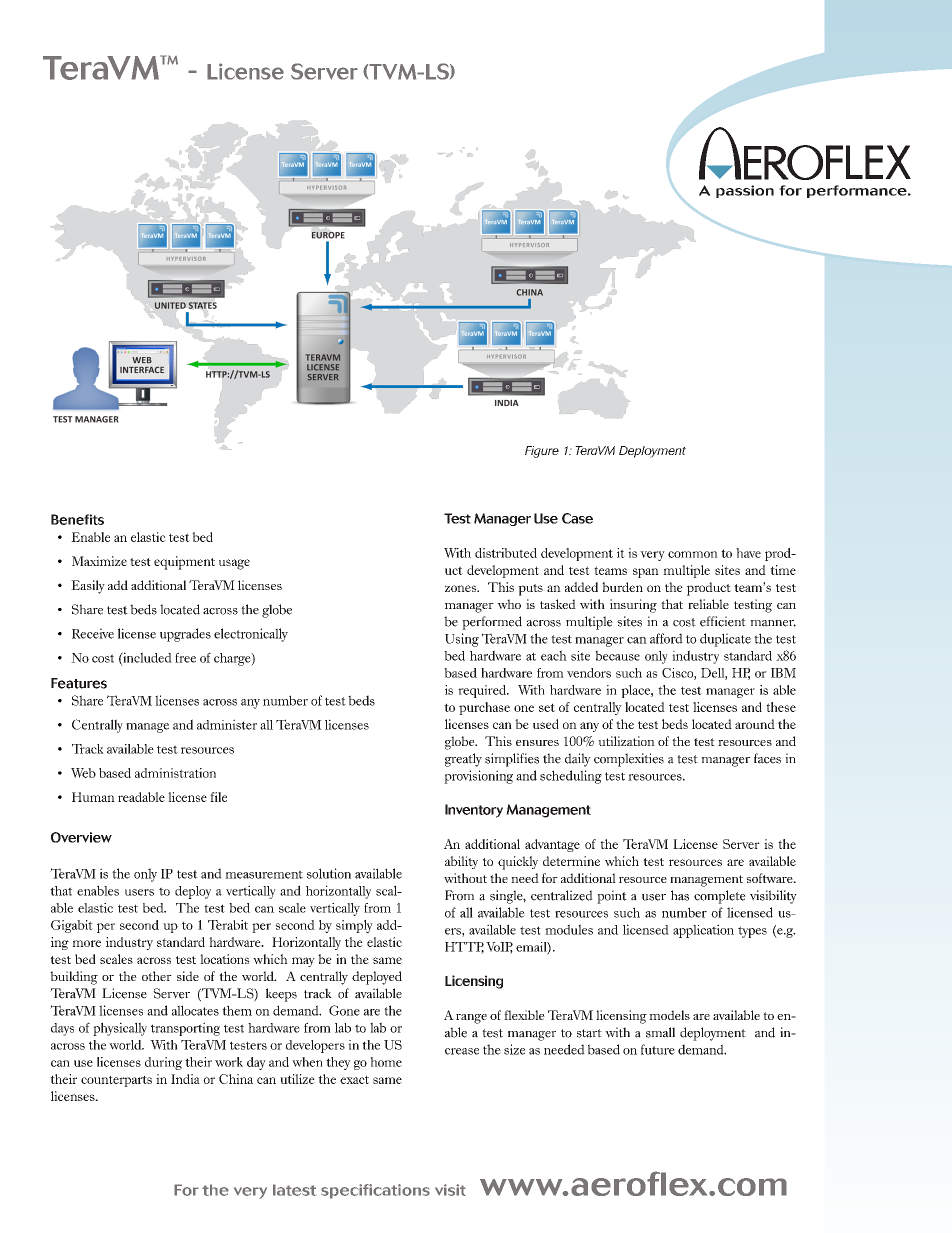  Describe the element at coordinates (755, 724) in the page. I see `around` at that location.
